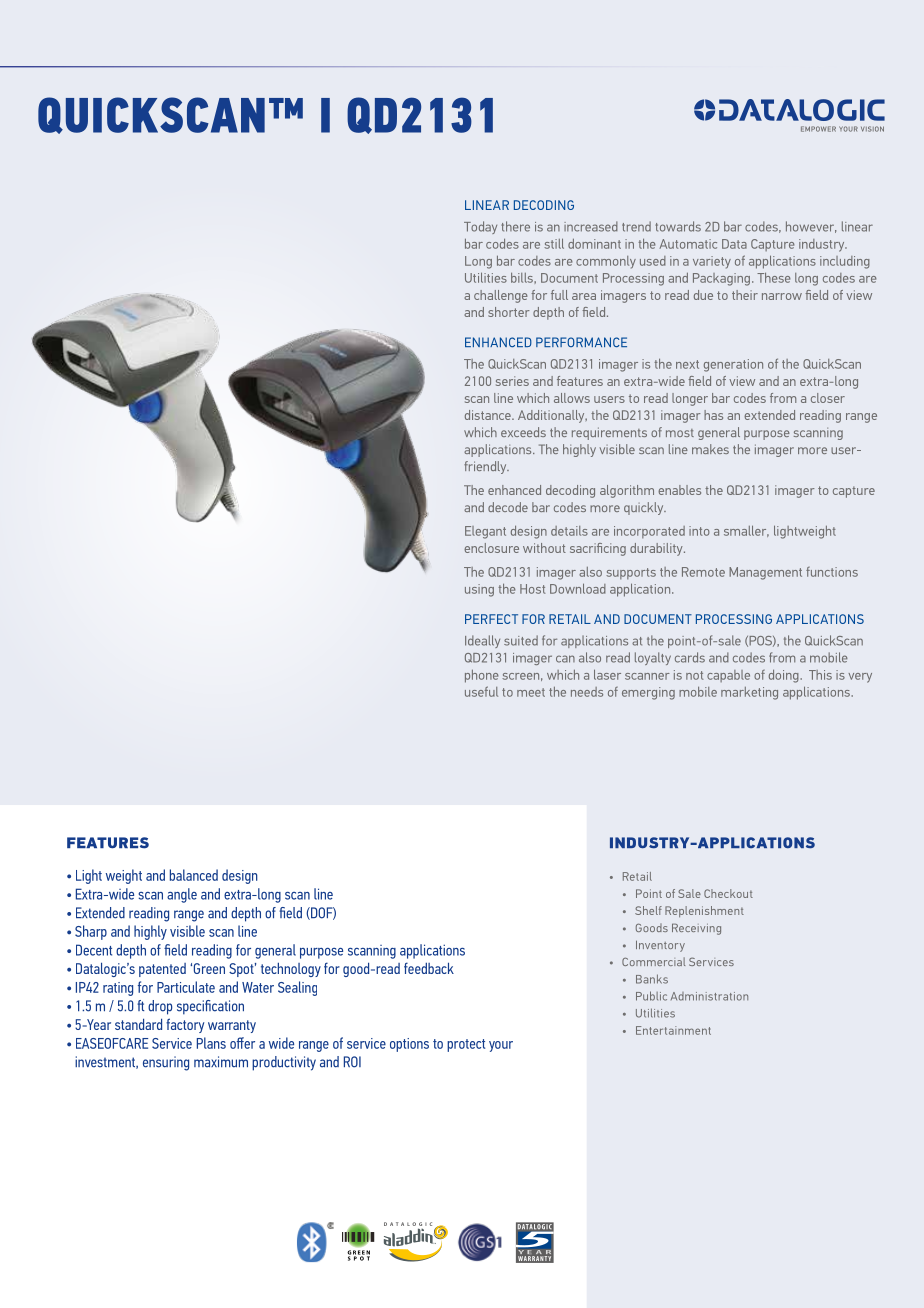 The image size is (924, 1308). What do you see at coordinates (673, 1030) in the image?
I see `Entertainment` at bounding box center [673, 1030].
